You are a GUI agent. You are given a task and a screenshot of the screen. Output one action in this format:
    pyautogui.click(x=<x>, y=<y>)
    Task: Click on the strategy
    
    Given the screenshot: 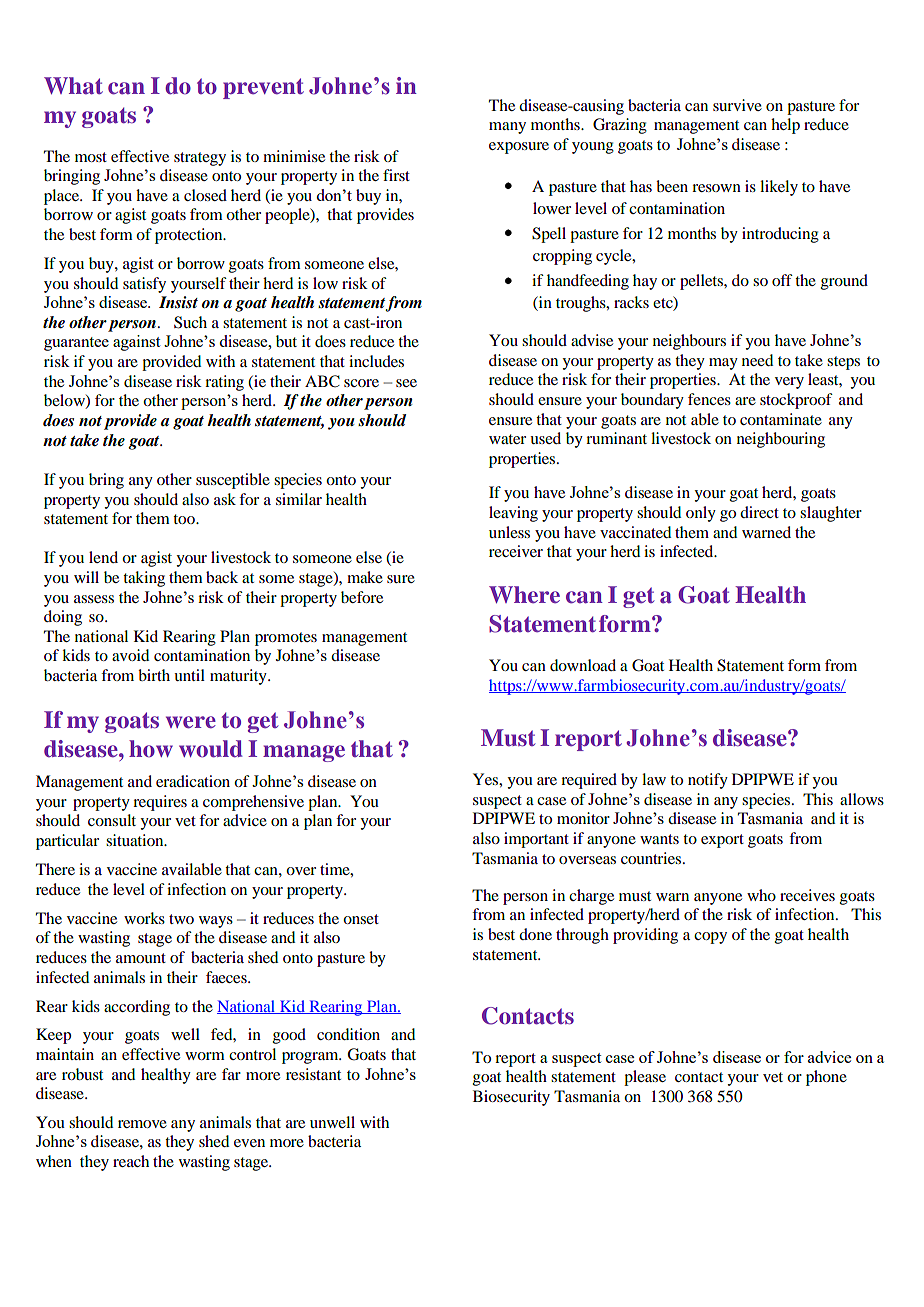 What is the action you would take?
    pyautogui.click(x=200, y=159)
